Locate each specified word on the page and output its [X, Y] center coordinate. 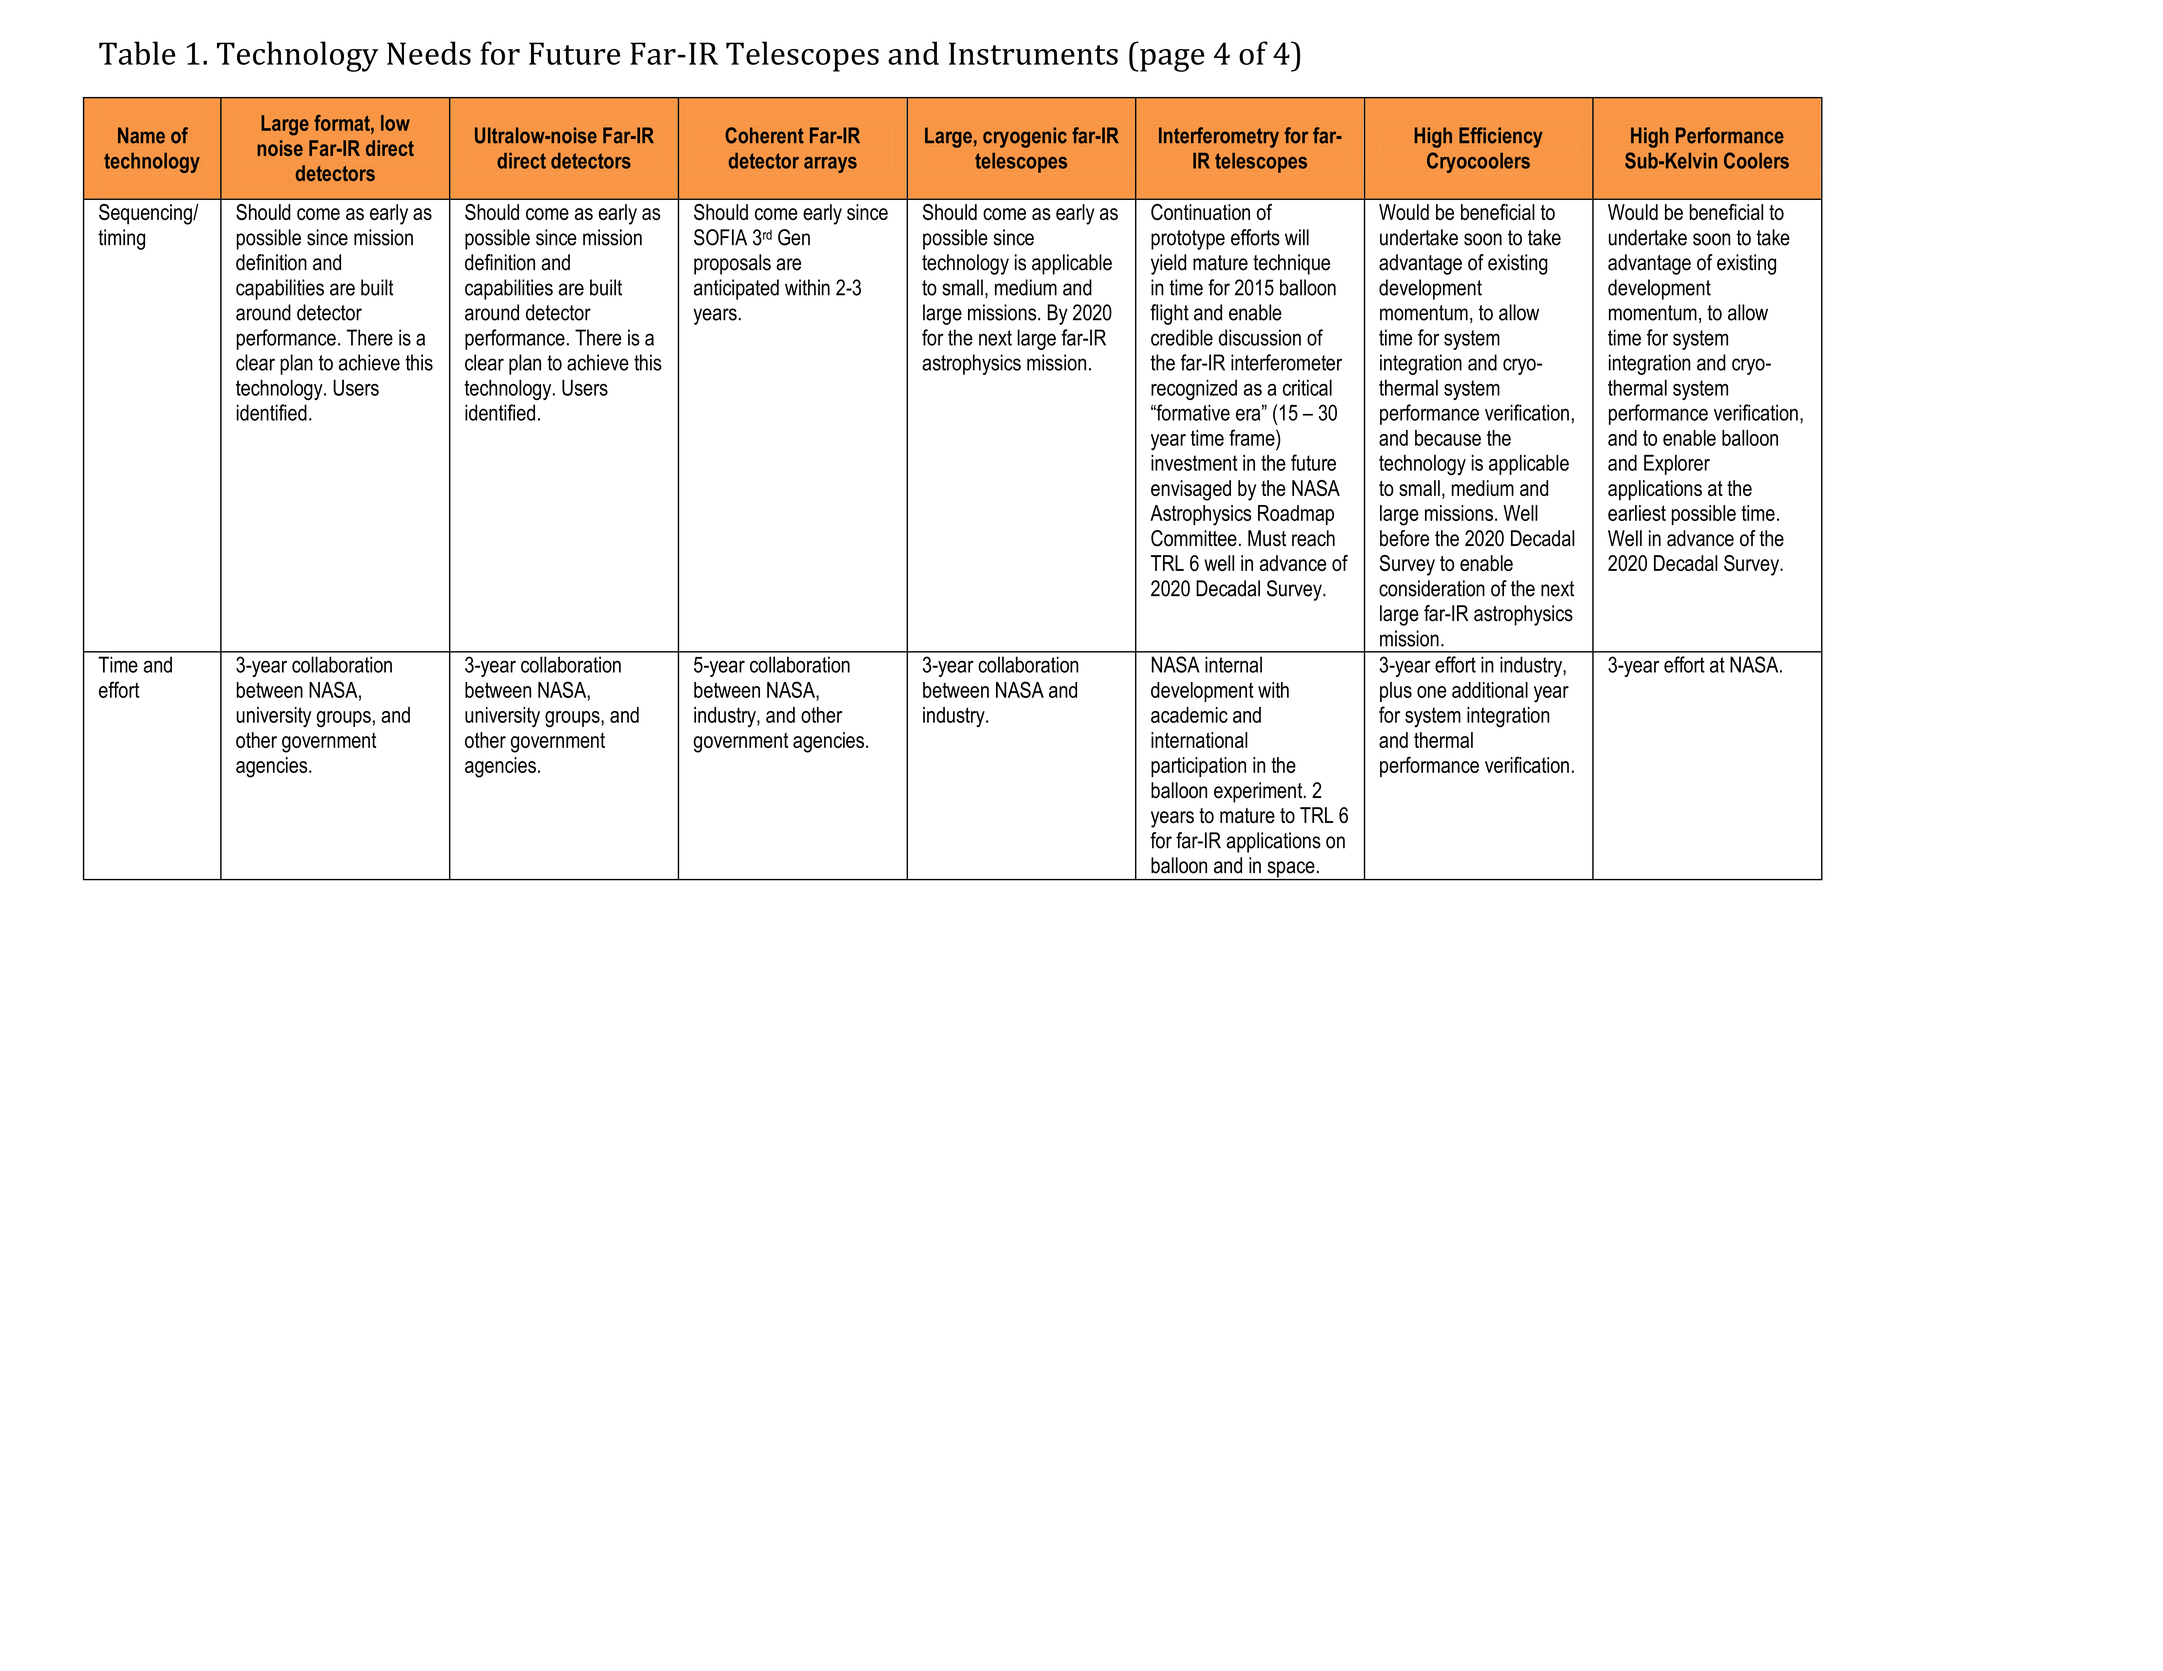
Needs [429, 53]
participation [1198, 767]
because [1448, 438]
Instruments [1033, 53]
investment [1194, 463]
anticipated [736, 289]
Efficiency [1501, 137]
